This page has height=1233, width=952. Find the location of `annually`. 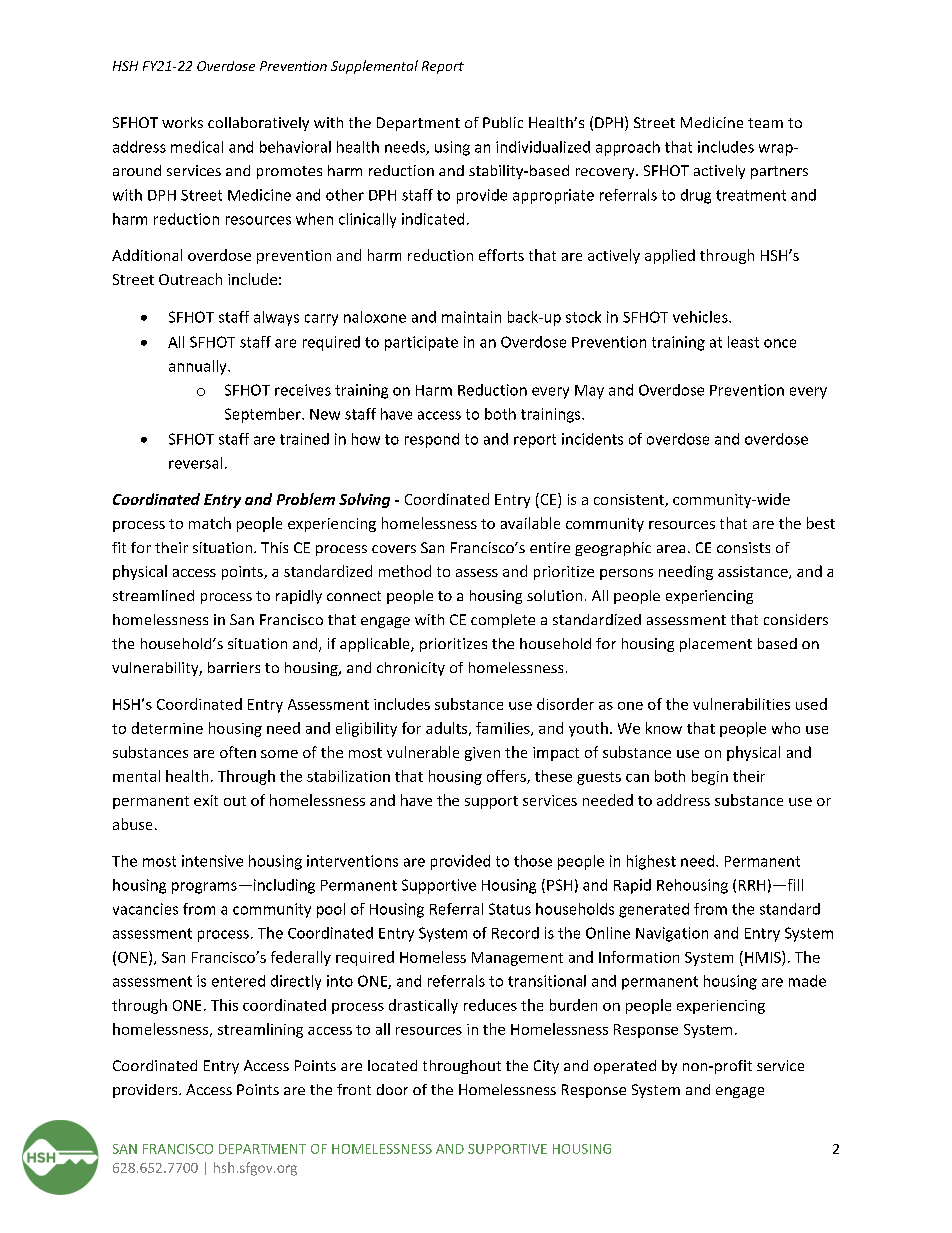

annually is located at coordinates (199, 367).
